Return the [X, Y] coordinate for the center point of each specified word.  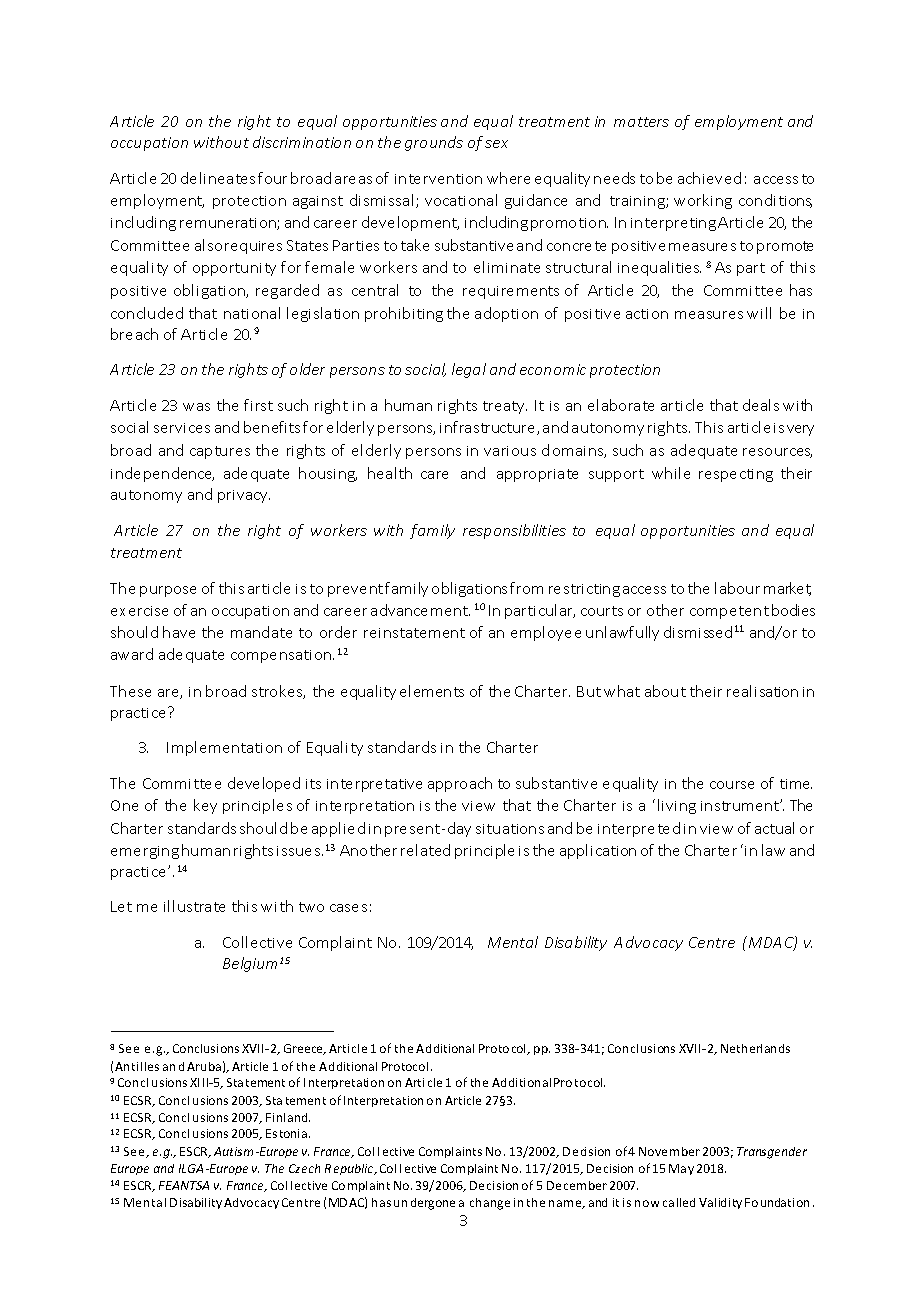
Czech [304, 1168]
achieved [709, 178]
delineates [218, 178]
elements [432, 691]
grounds [434, 143]
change [490, 1204]
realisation [762, 691]
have [179, 632]
